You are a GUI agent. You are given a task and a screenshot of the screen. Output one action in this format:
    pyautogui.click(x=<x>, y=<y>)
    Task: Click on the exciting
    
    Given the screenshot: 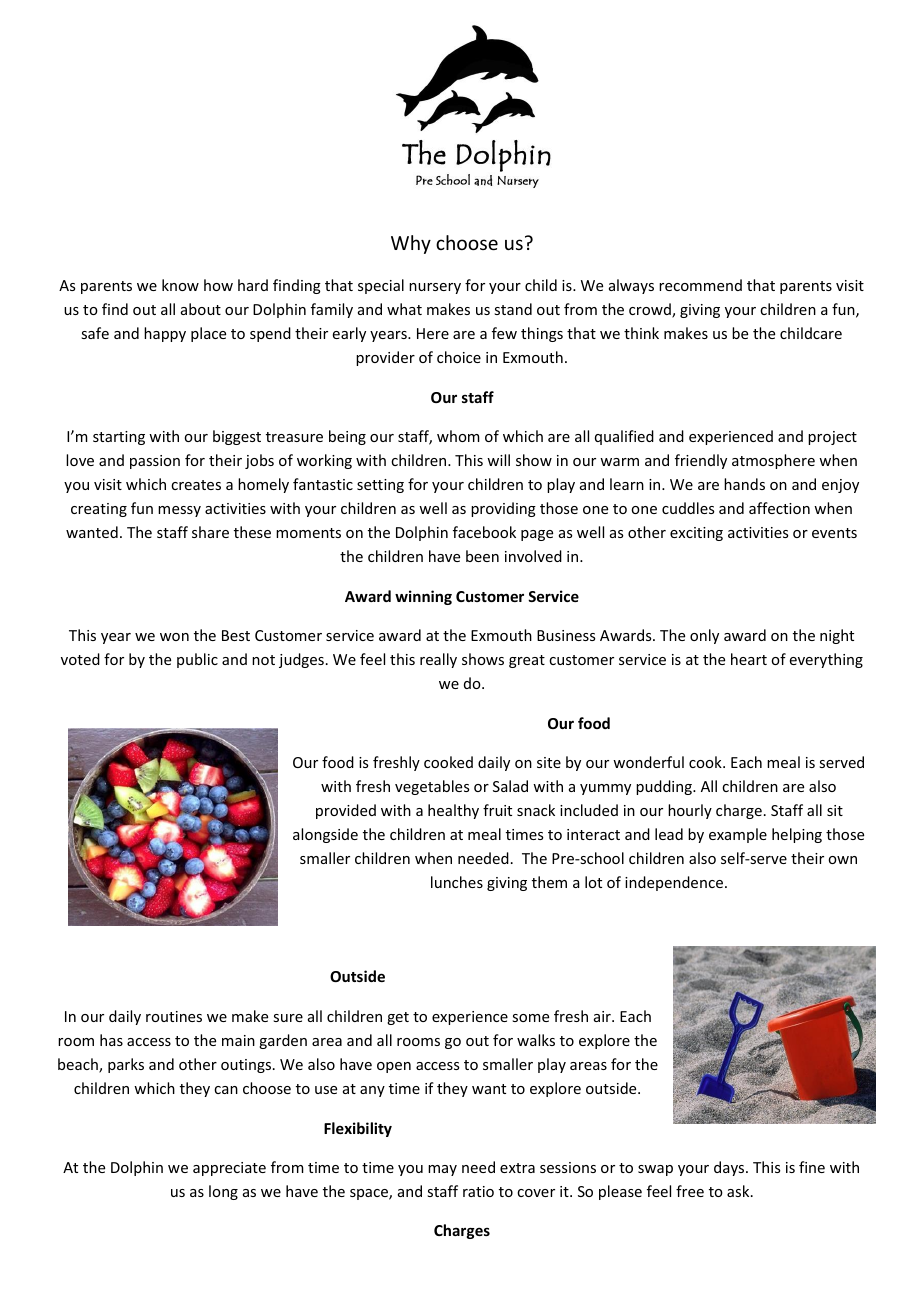 What is the action you would take?
    pyautogui.click(x=696, y=534)
